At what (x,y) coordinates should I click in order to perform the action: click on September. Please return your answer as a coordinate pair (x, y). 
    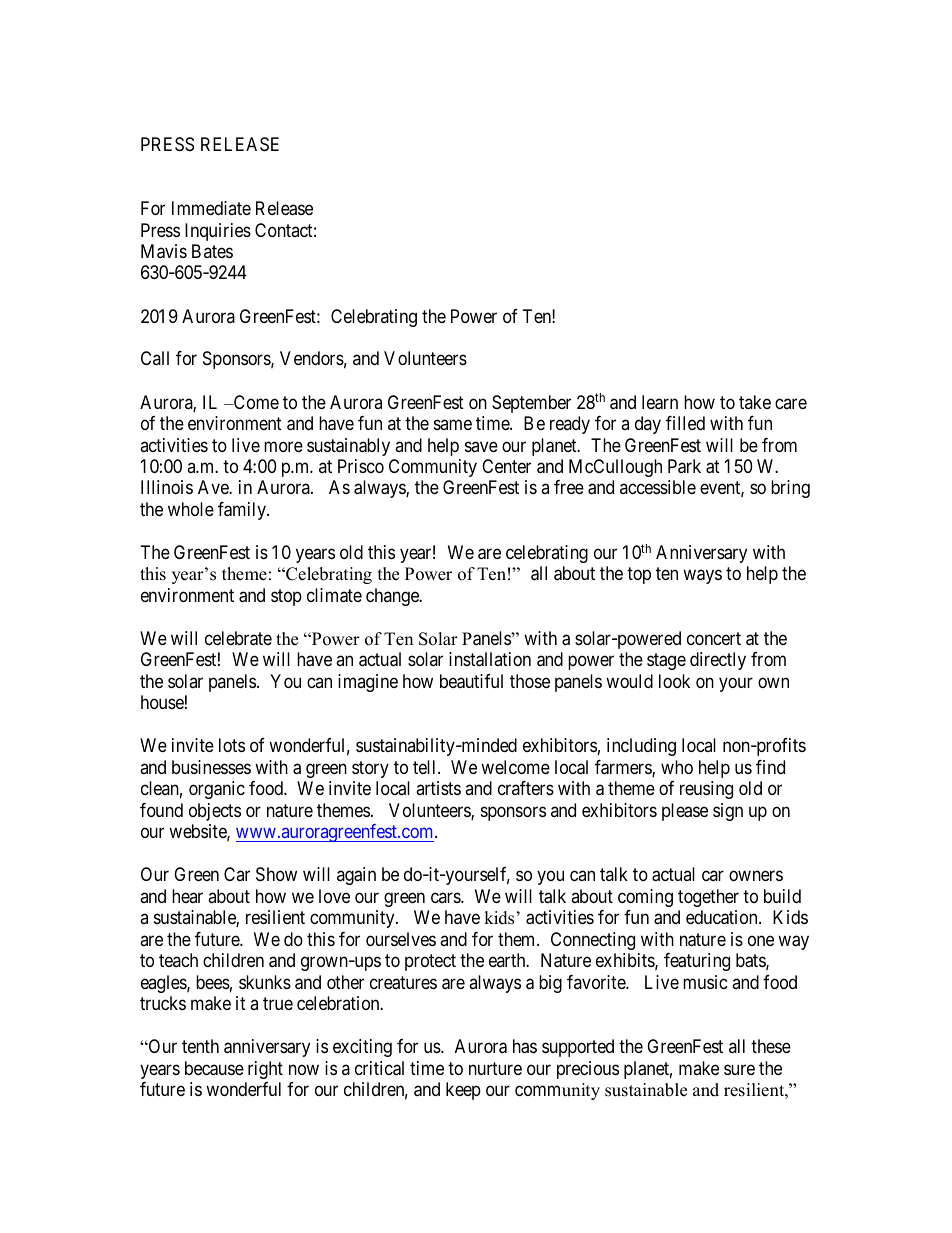
    Looking at the image, I should click on (531, 404).
